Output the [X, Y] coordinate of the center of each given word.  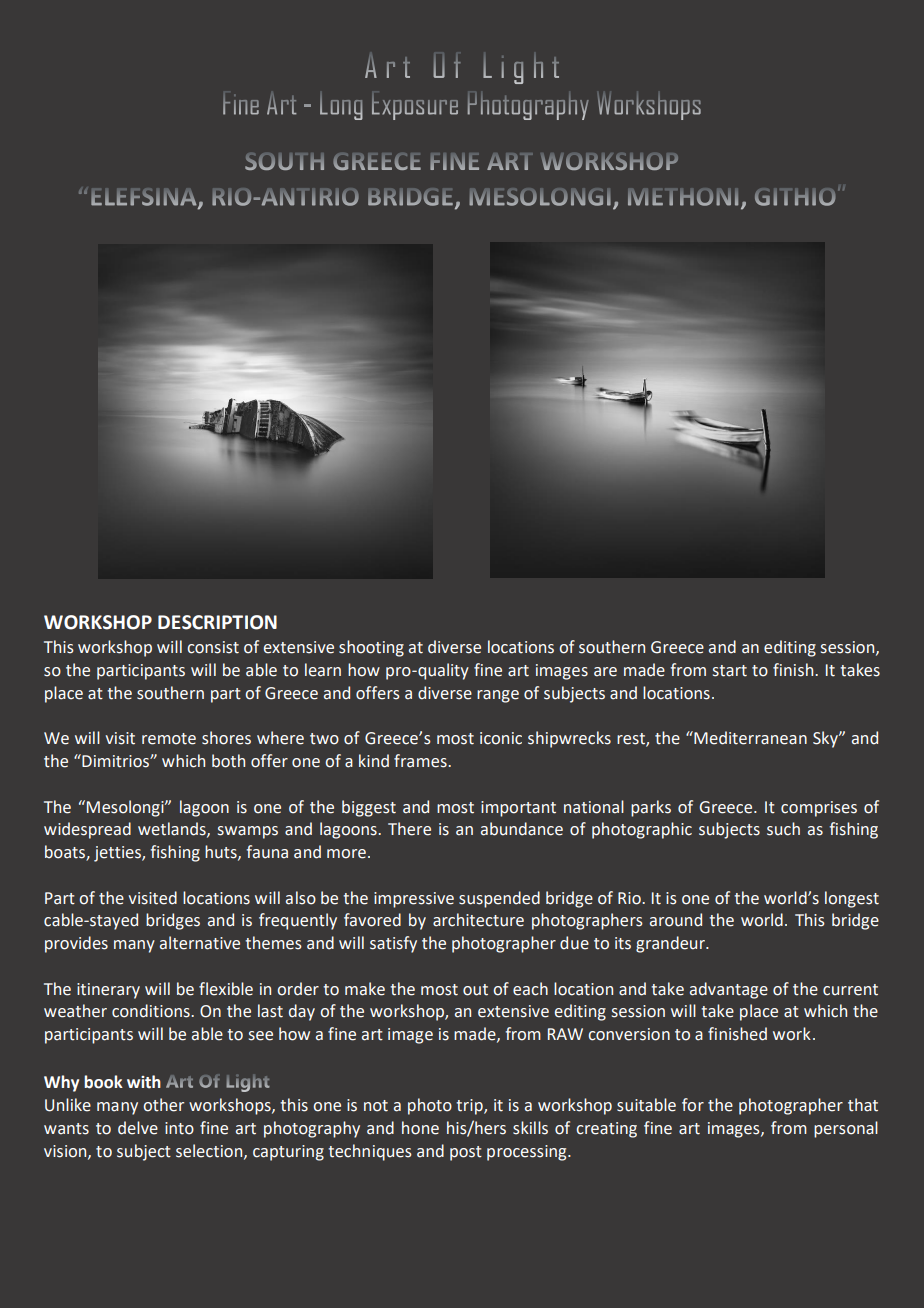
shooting [371, 648]
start [730, 671]
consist [213, 647]
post [466, 1153]
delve [138, 1128]
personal [846, 1129]
